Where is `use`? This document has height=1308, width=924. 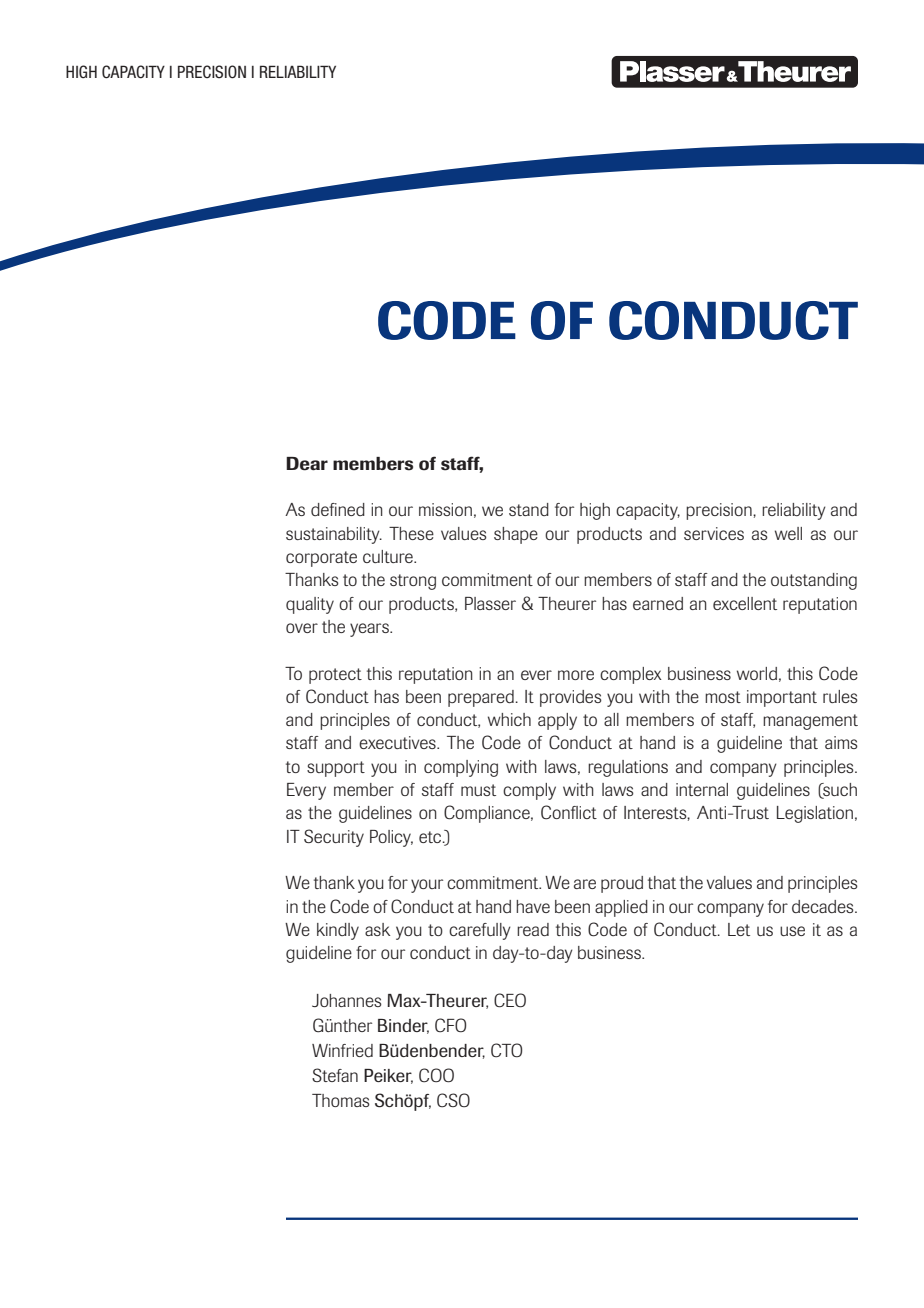 use is located at coordinates (792, 931).
